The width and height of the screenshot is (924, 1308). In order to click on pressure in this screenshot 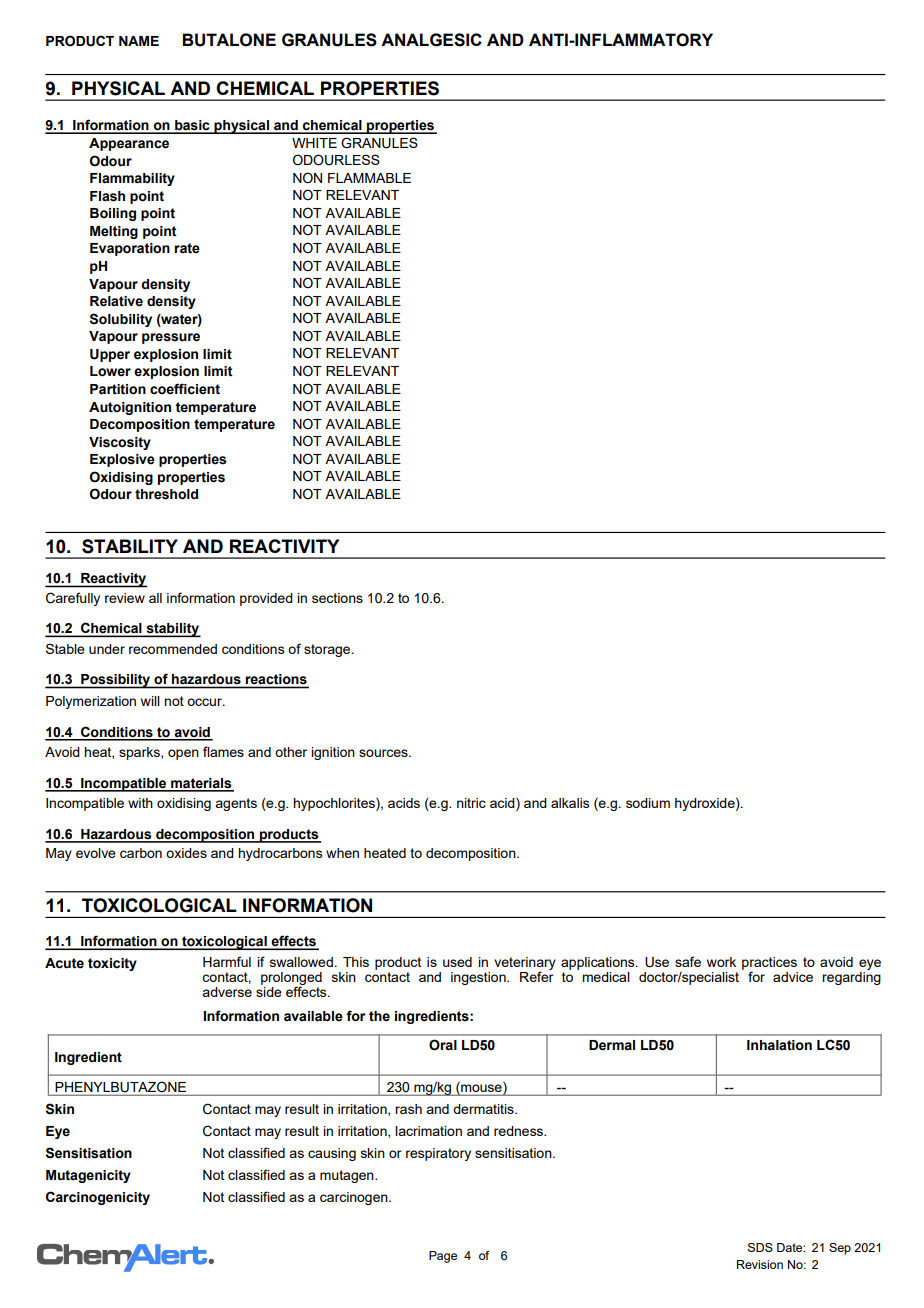, I will do `click(171, 338)`.
